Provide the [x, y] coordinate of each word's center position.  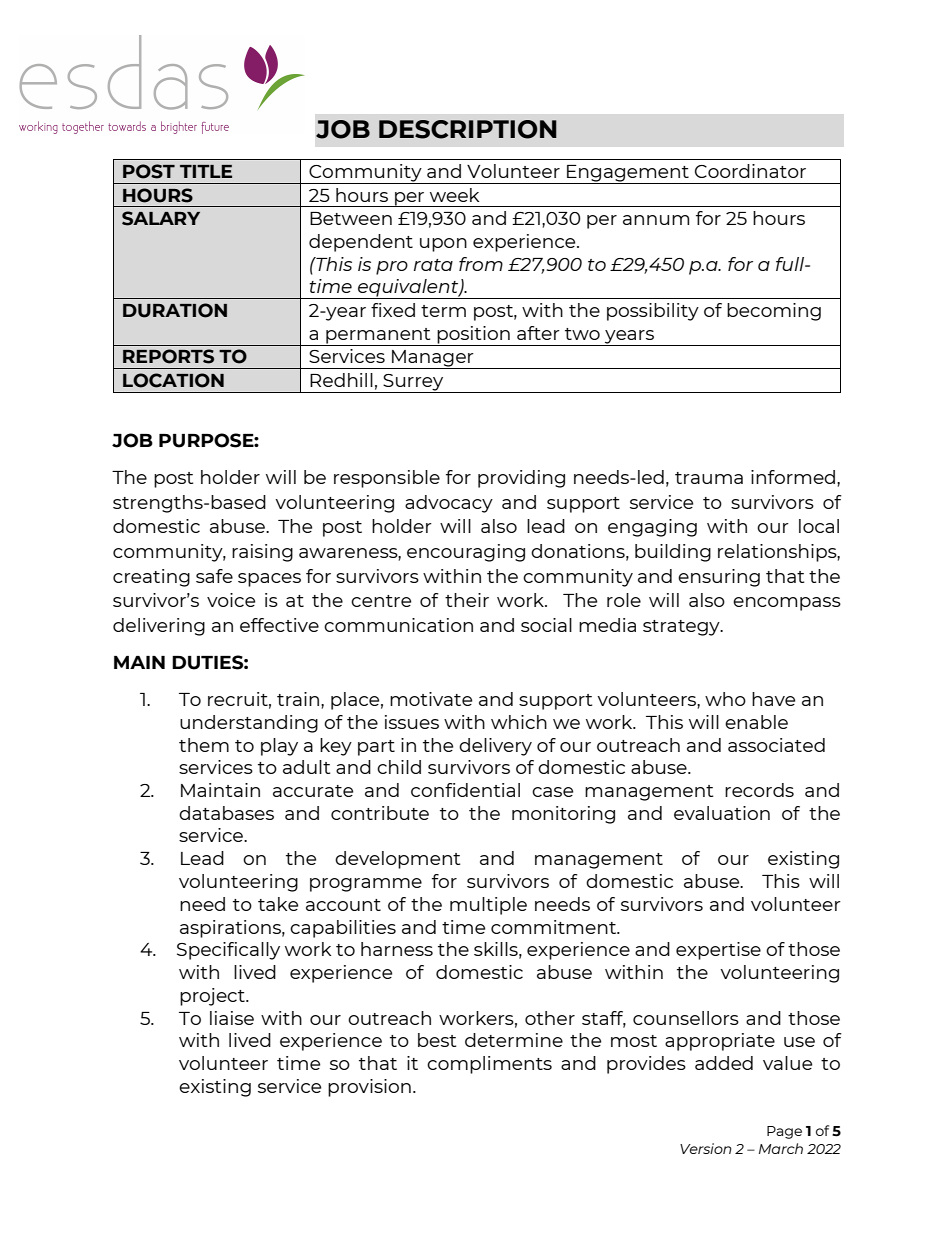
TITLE [206, 171]
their [467, 600]
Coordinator [750, 171]
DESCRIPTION [468, 129]
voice [231, 600]
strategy [682, 628]
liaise [232, 1018]
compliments [489, 1065]
